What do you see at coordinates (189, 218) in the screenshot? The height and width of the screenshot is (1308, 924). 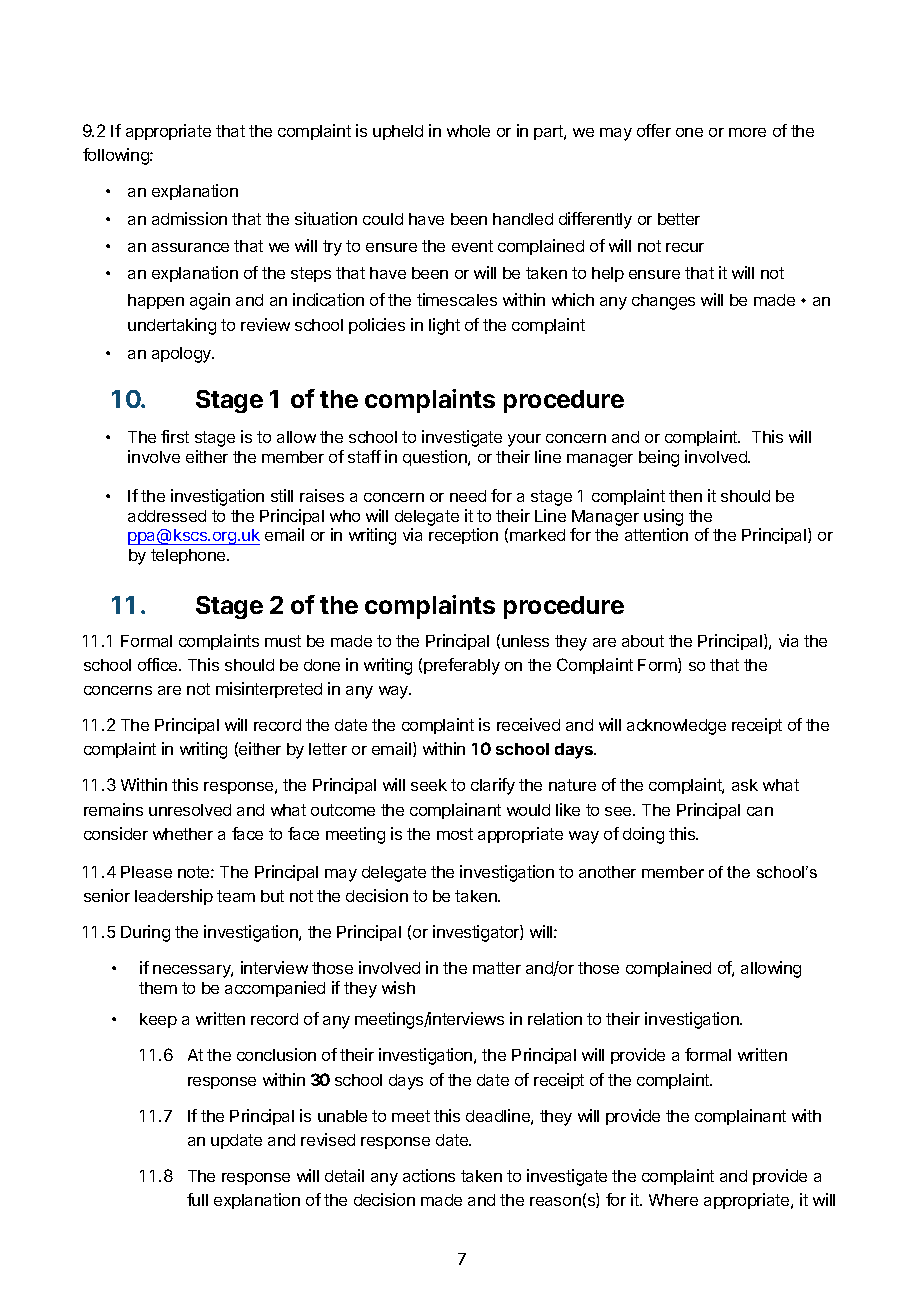 I see `admission` at bounding box center [189, 218].
